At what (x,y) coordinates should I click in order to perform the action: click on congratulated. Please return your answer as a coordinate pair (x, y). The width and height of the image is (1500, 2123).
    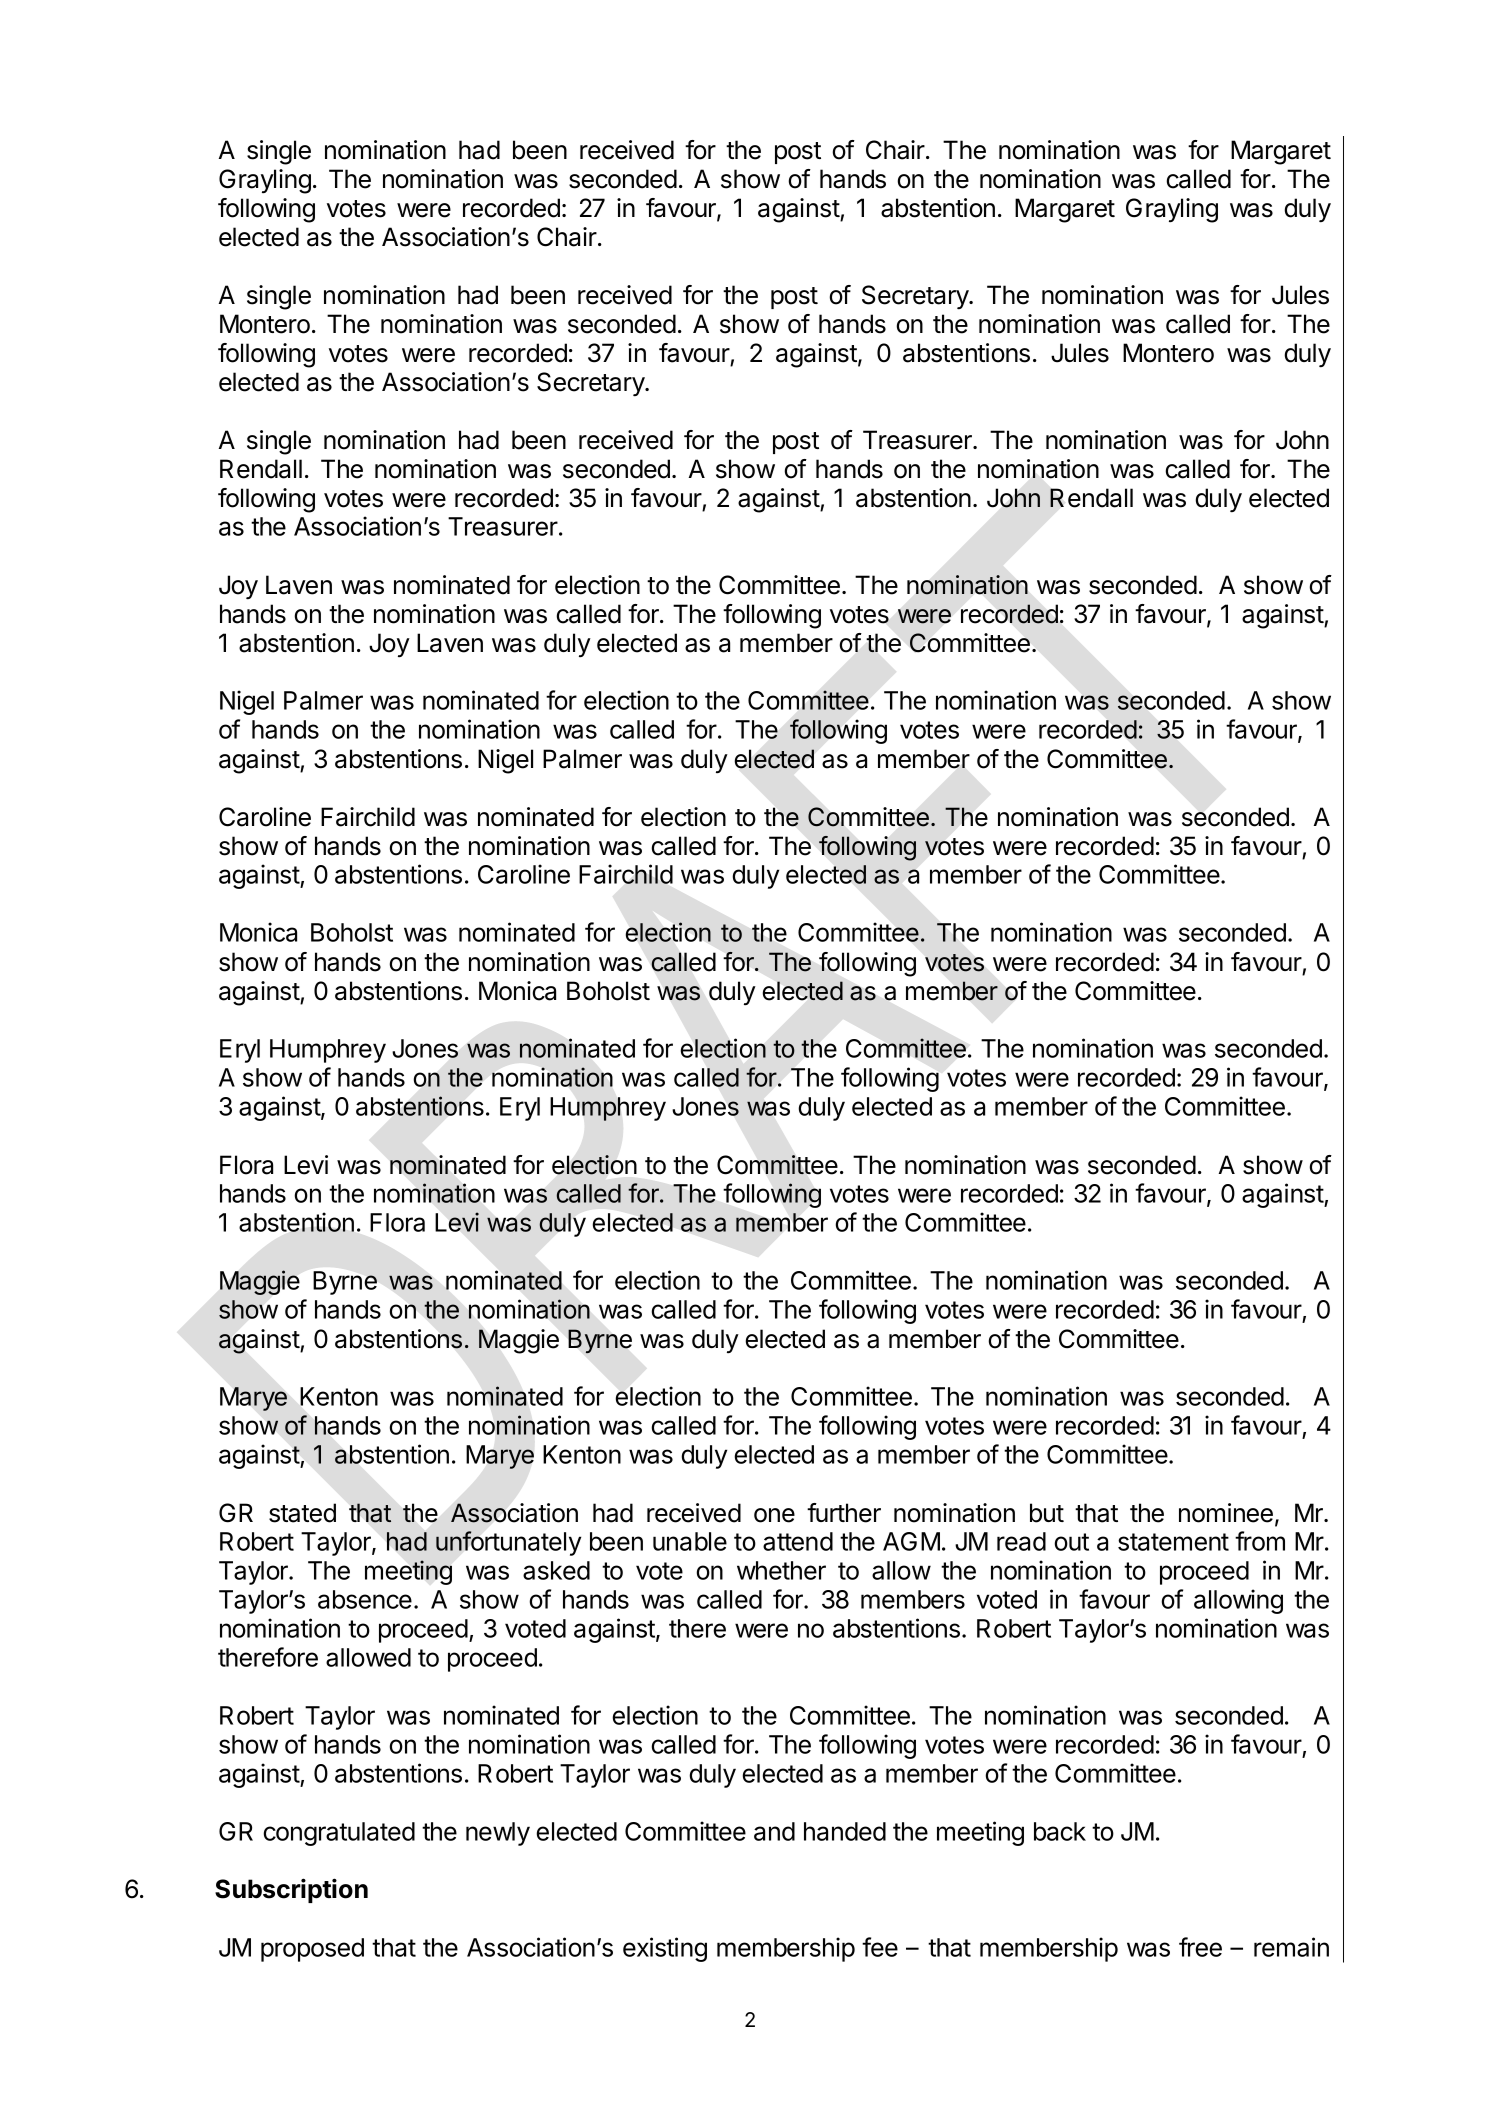
    Looking at the image, I should click on (339, 1834).
